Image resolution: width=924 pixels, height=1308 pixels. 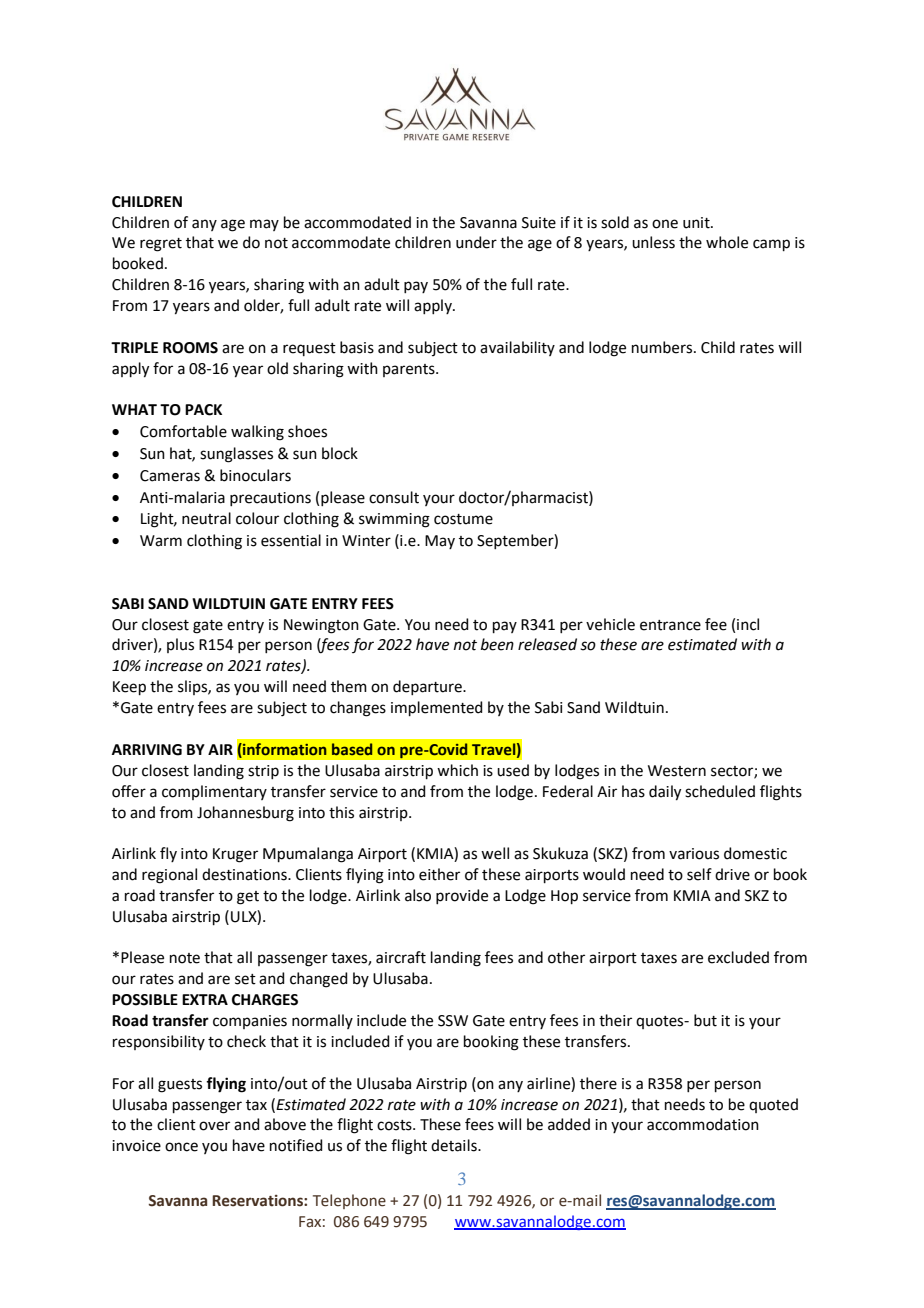 What do you see at coordinates (455, 1145) in the page?
I see `details` at bounding box center [455, 1145].
